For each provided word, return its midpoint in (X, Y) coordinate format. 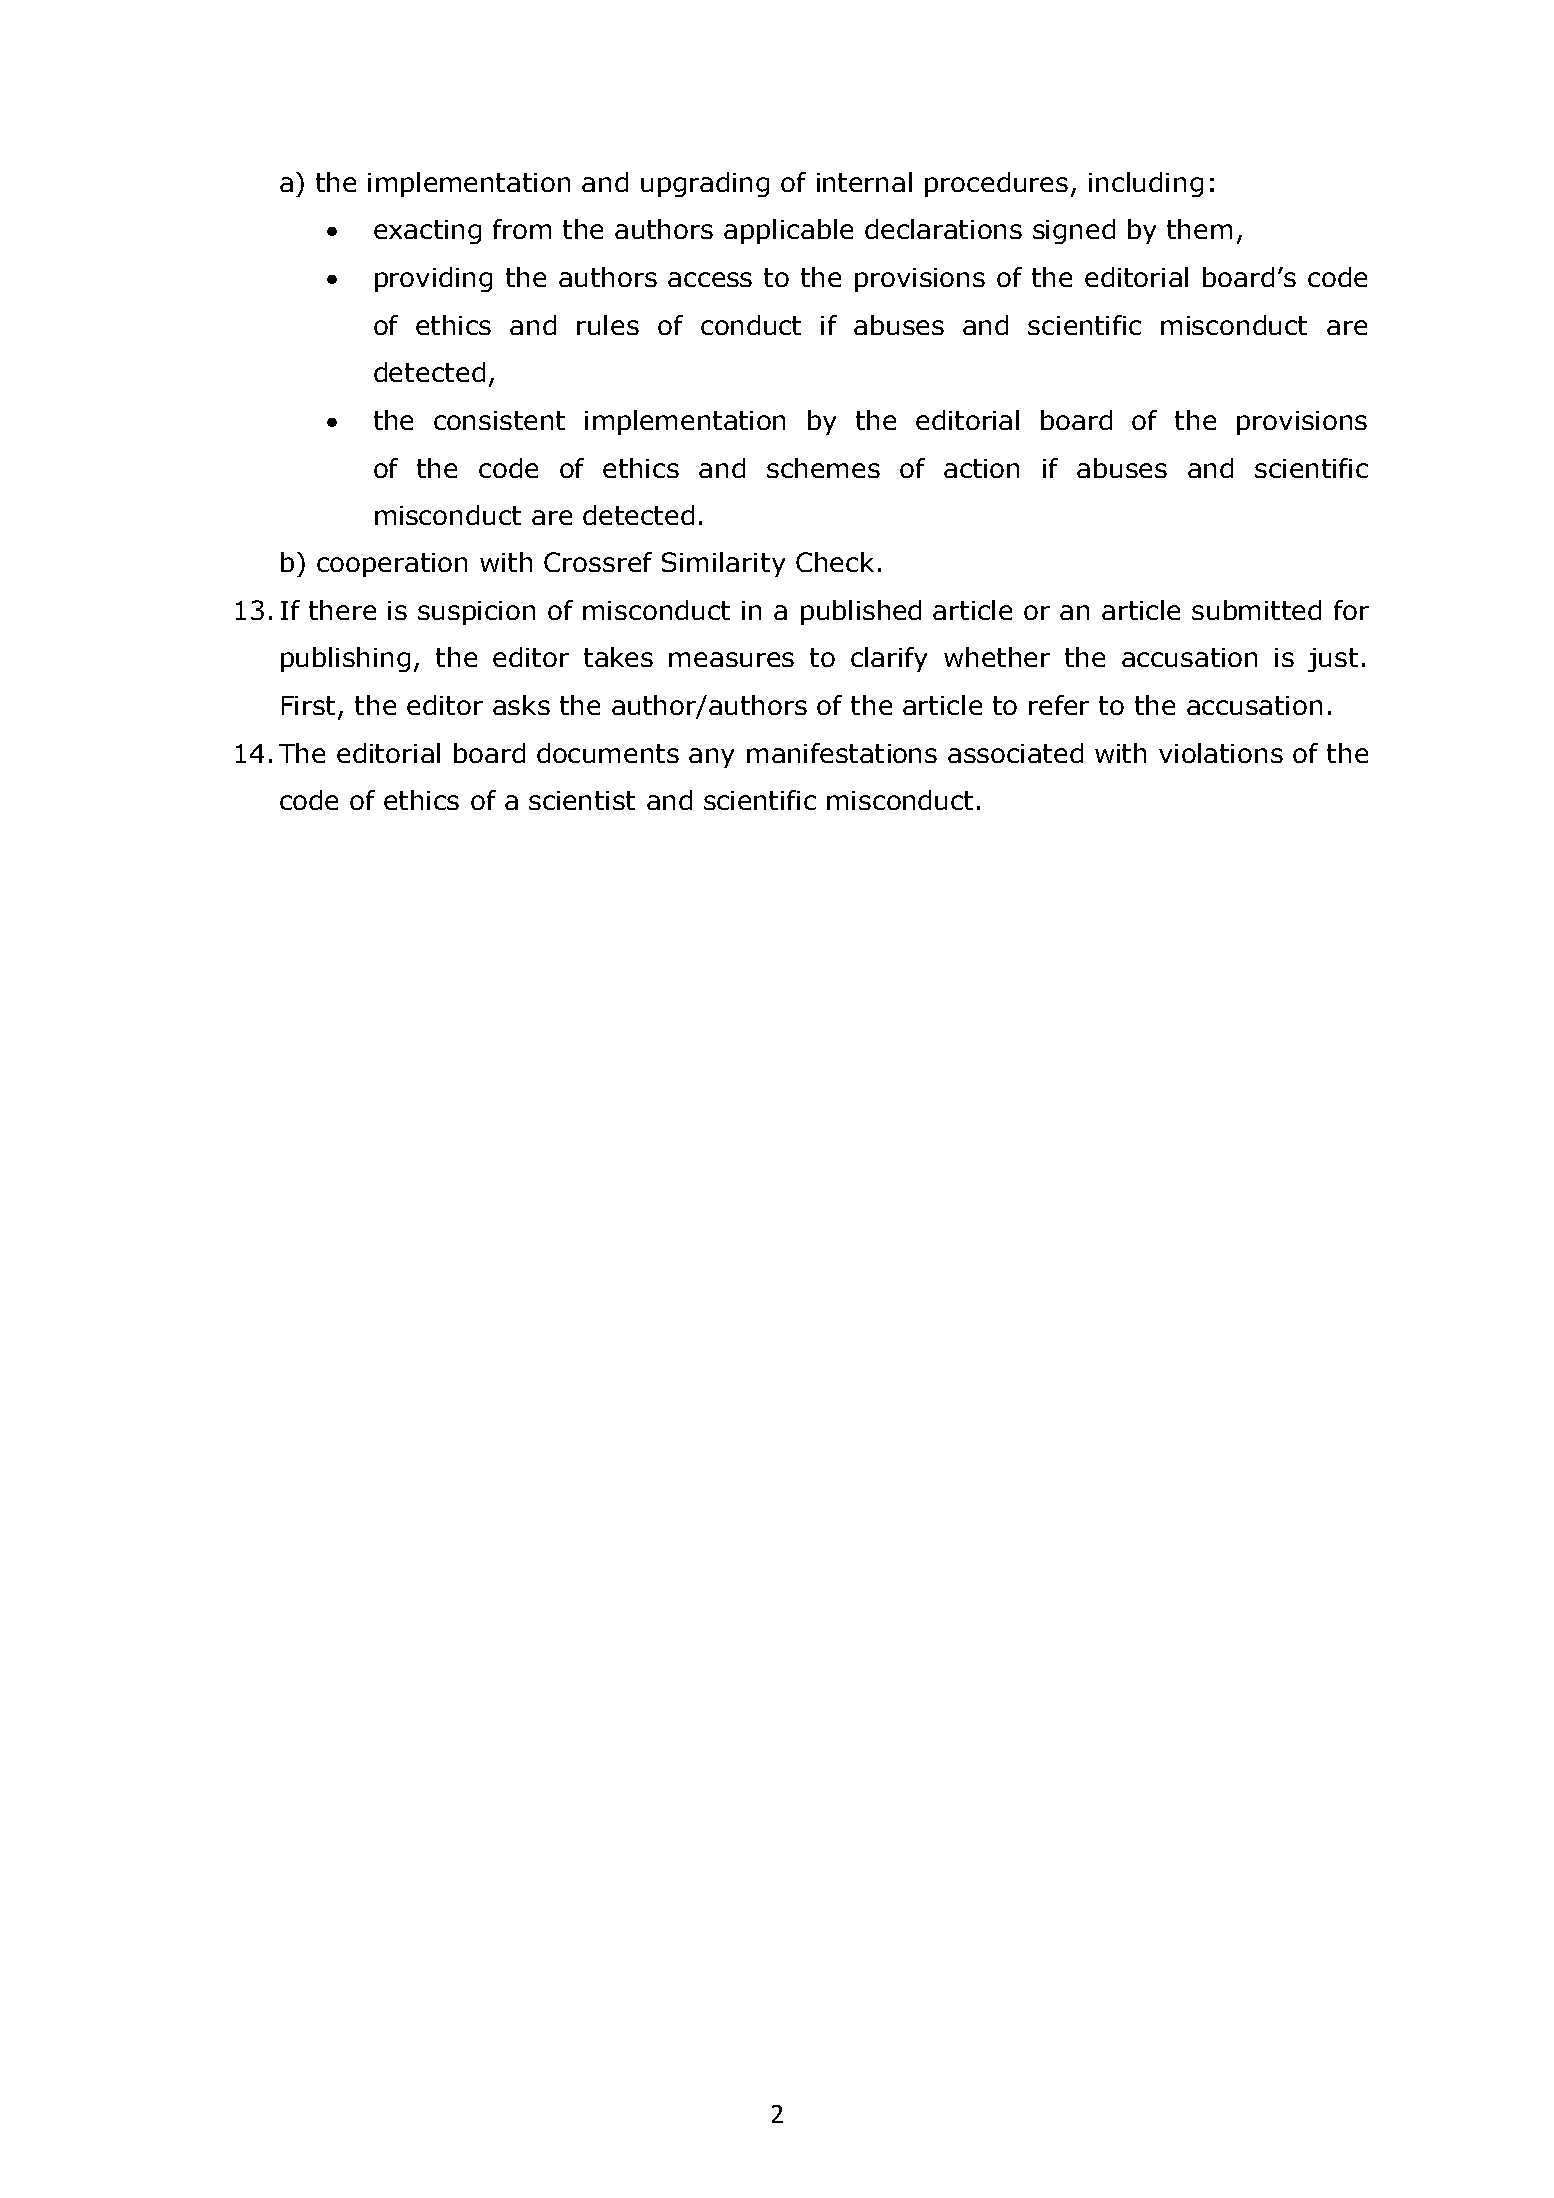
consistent (499, 420)
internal (864, 182)
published (861, 612)
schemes (823, 468)
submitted (1256, 610)
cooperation (392, 565)
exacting (427, 232)
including (1146, 184)
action (981, 468)
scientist (582, 800)
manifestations (842, 753)
